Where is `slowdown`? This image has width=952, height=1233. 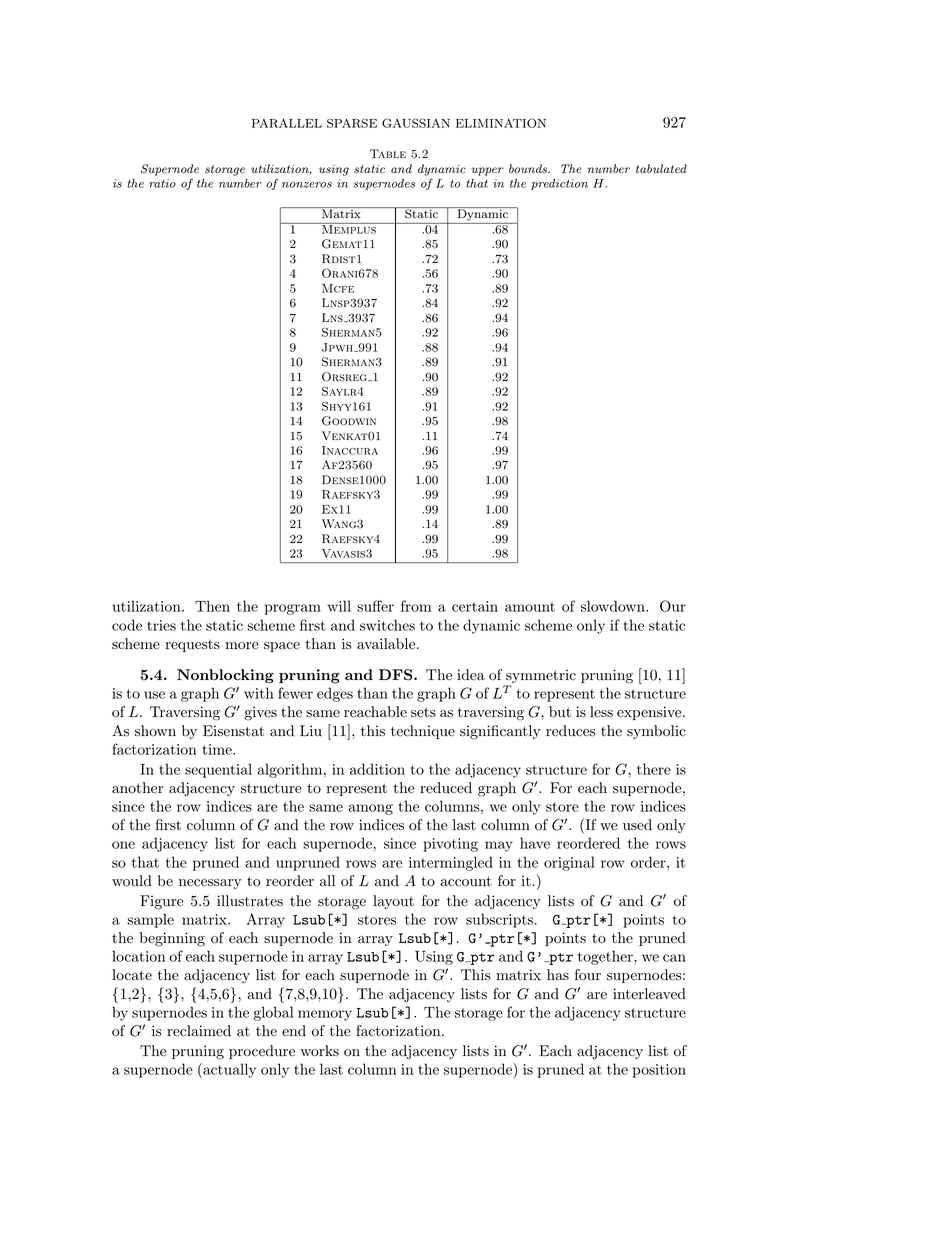 slowdown is located at coordinates (614, 606).
